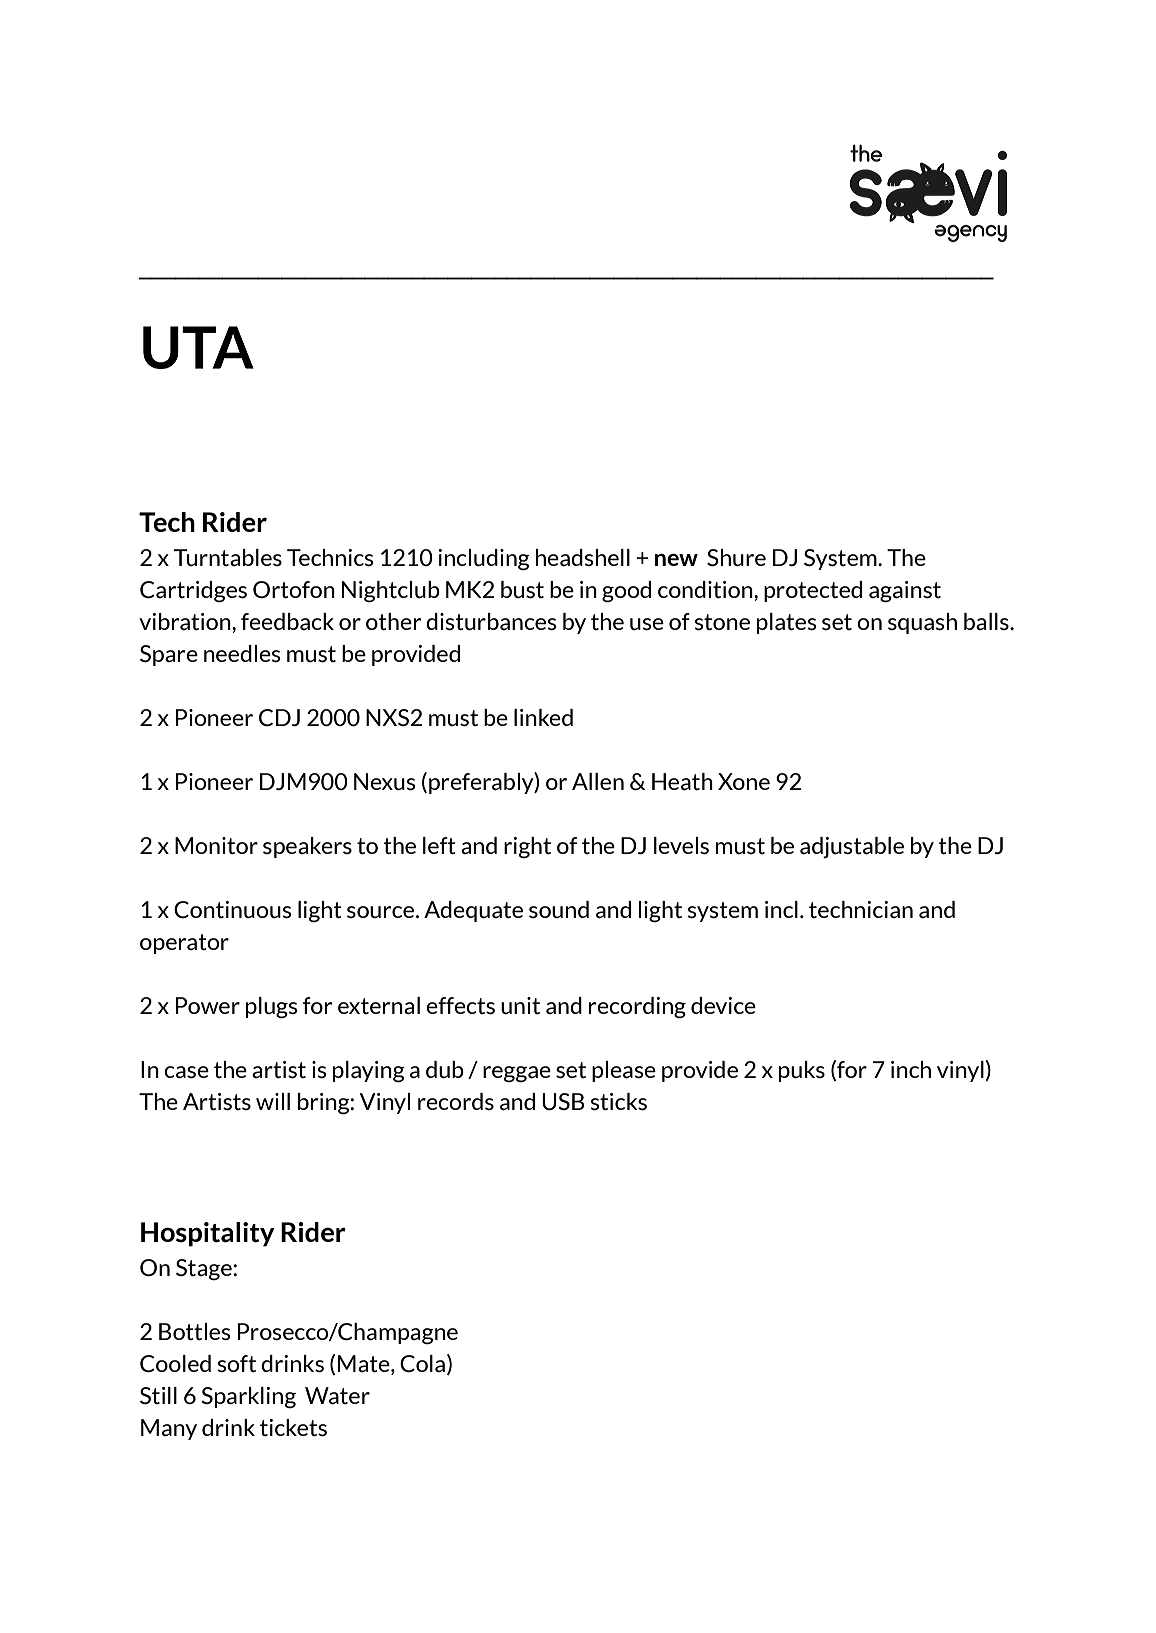 Image resolution: width=1156 pixels, height=1633 pixels. What do you see at coordinates (618, 1101) in the page?
I see `sticks` at bounding box center [618, 1101].
